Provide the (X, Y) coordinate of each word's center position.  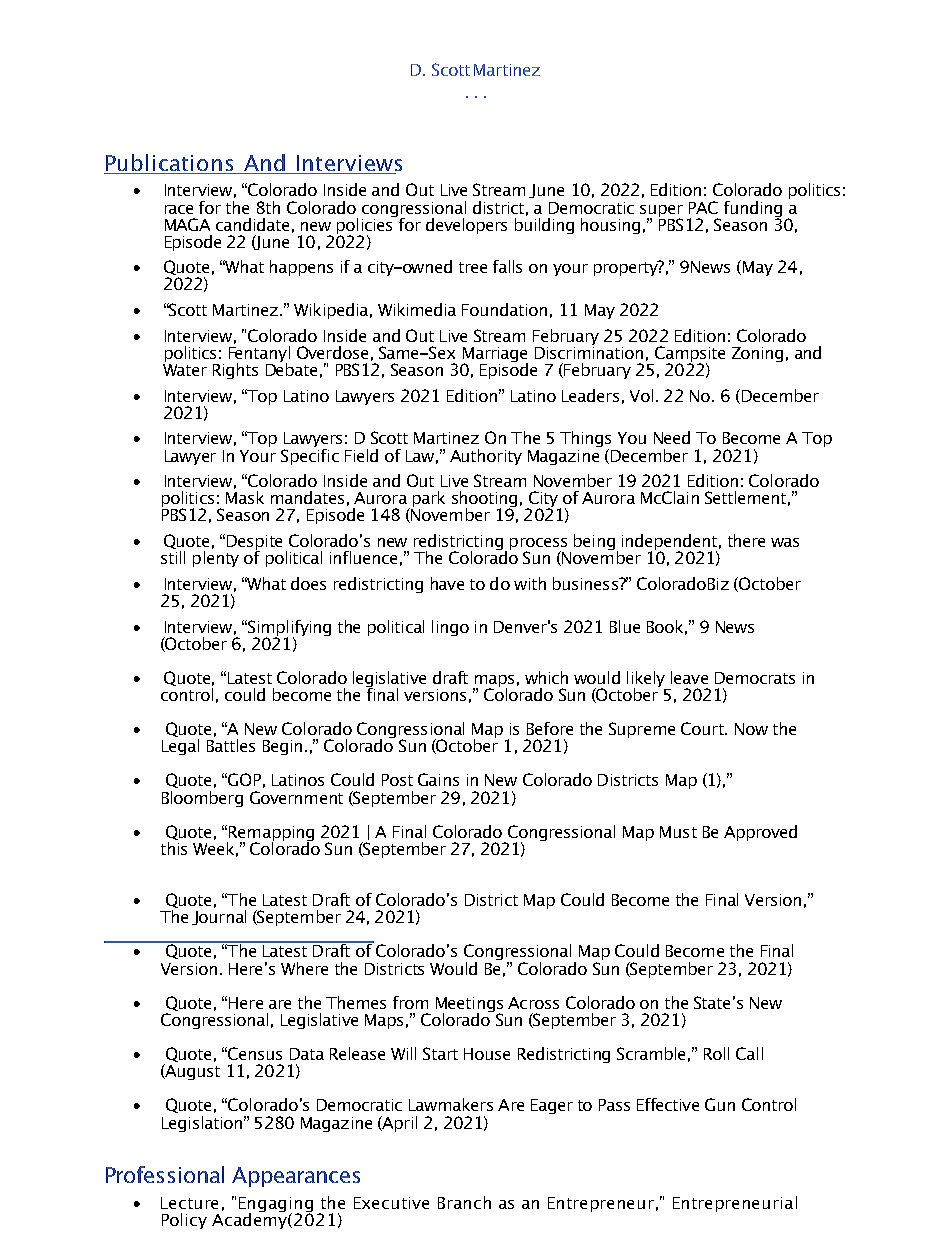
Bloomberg (202, 799)
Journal (219, 916)
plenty (216, 557)
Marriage (495, 356)
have (447, 583)
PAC (703, 207)
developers (466, 226)
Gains (438, 779)
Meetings (469, 1006)
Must (678, 832)
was (785, 542)
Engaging (276, 1206)
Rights (235, 371)
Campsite (688, 355)
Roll (716, 1053)
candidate (252, 224)
